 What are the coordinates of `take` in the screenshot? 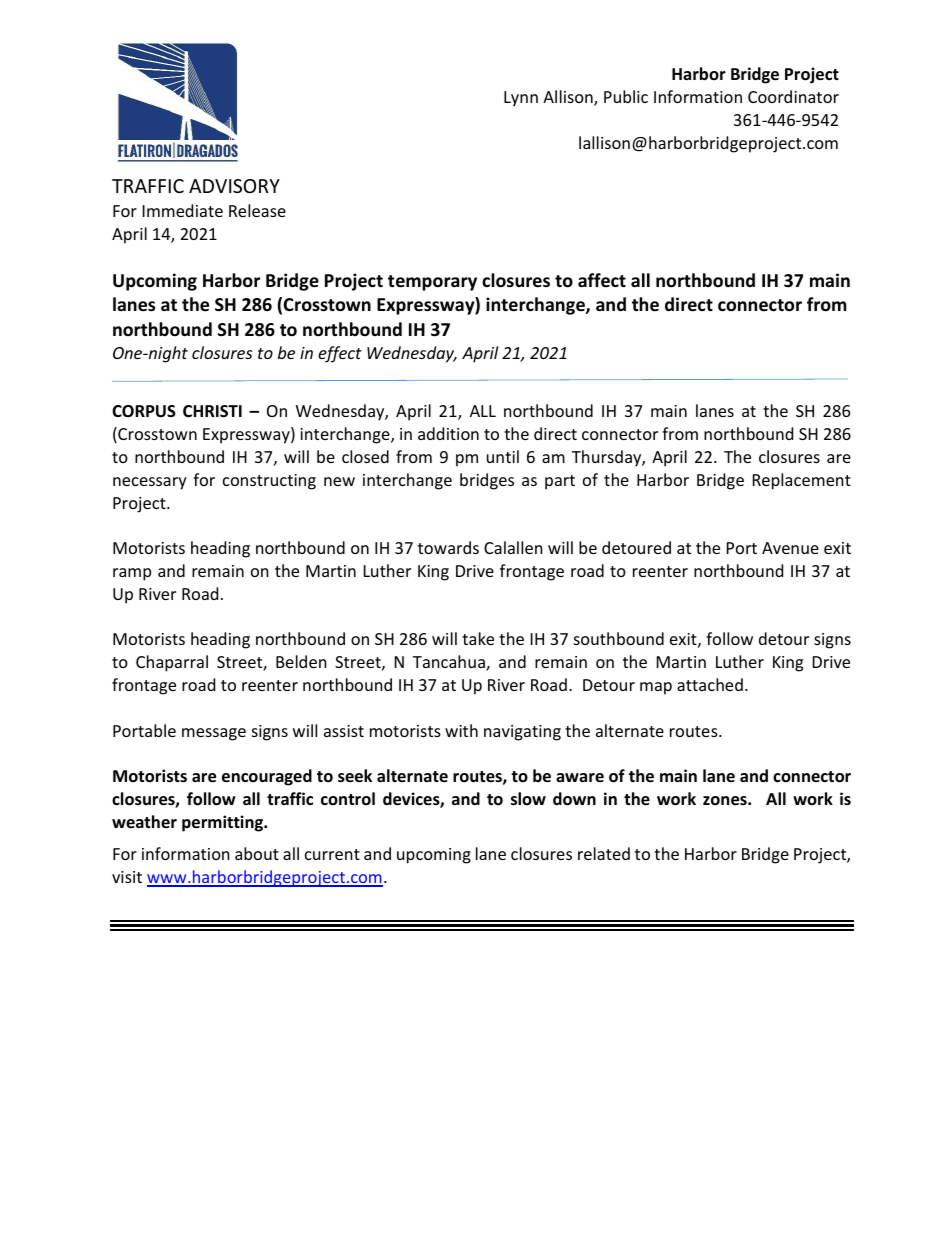 It's located at (478, 638).
